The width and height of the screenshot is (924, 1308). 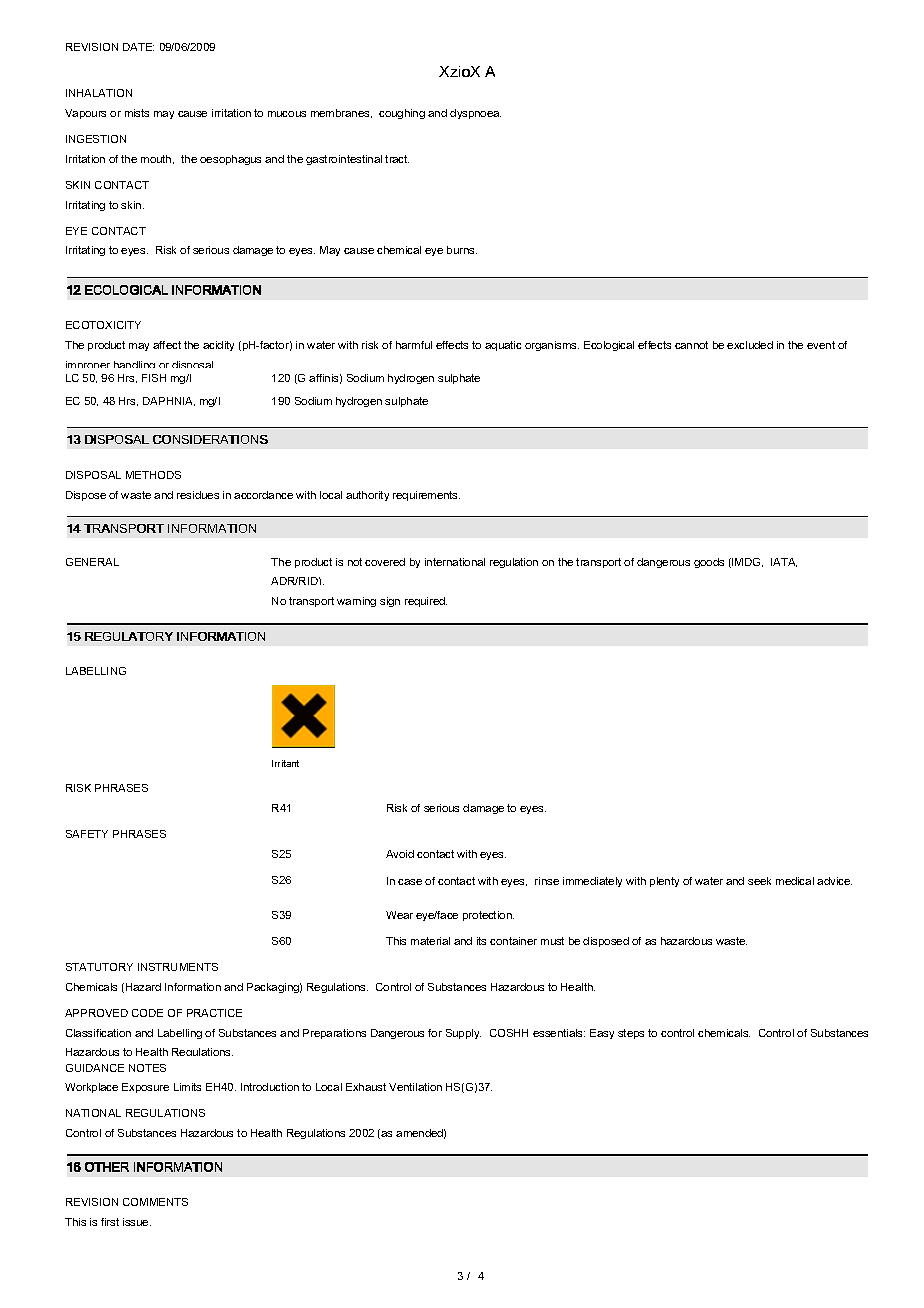 I want to click on REGULATORY, so click(x=129, y=636).
